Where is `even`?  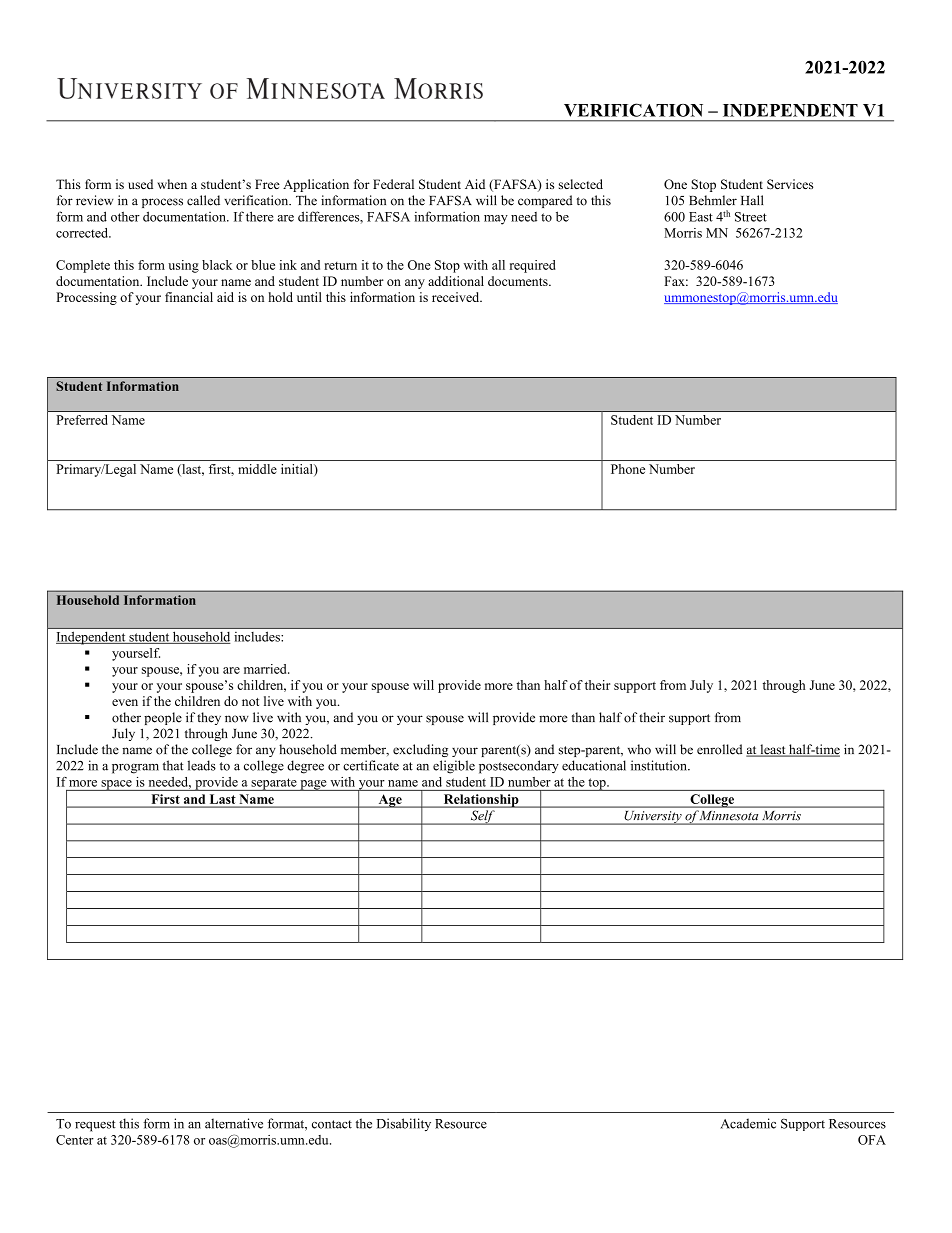 even is located at coordinates (125, 702).
